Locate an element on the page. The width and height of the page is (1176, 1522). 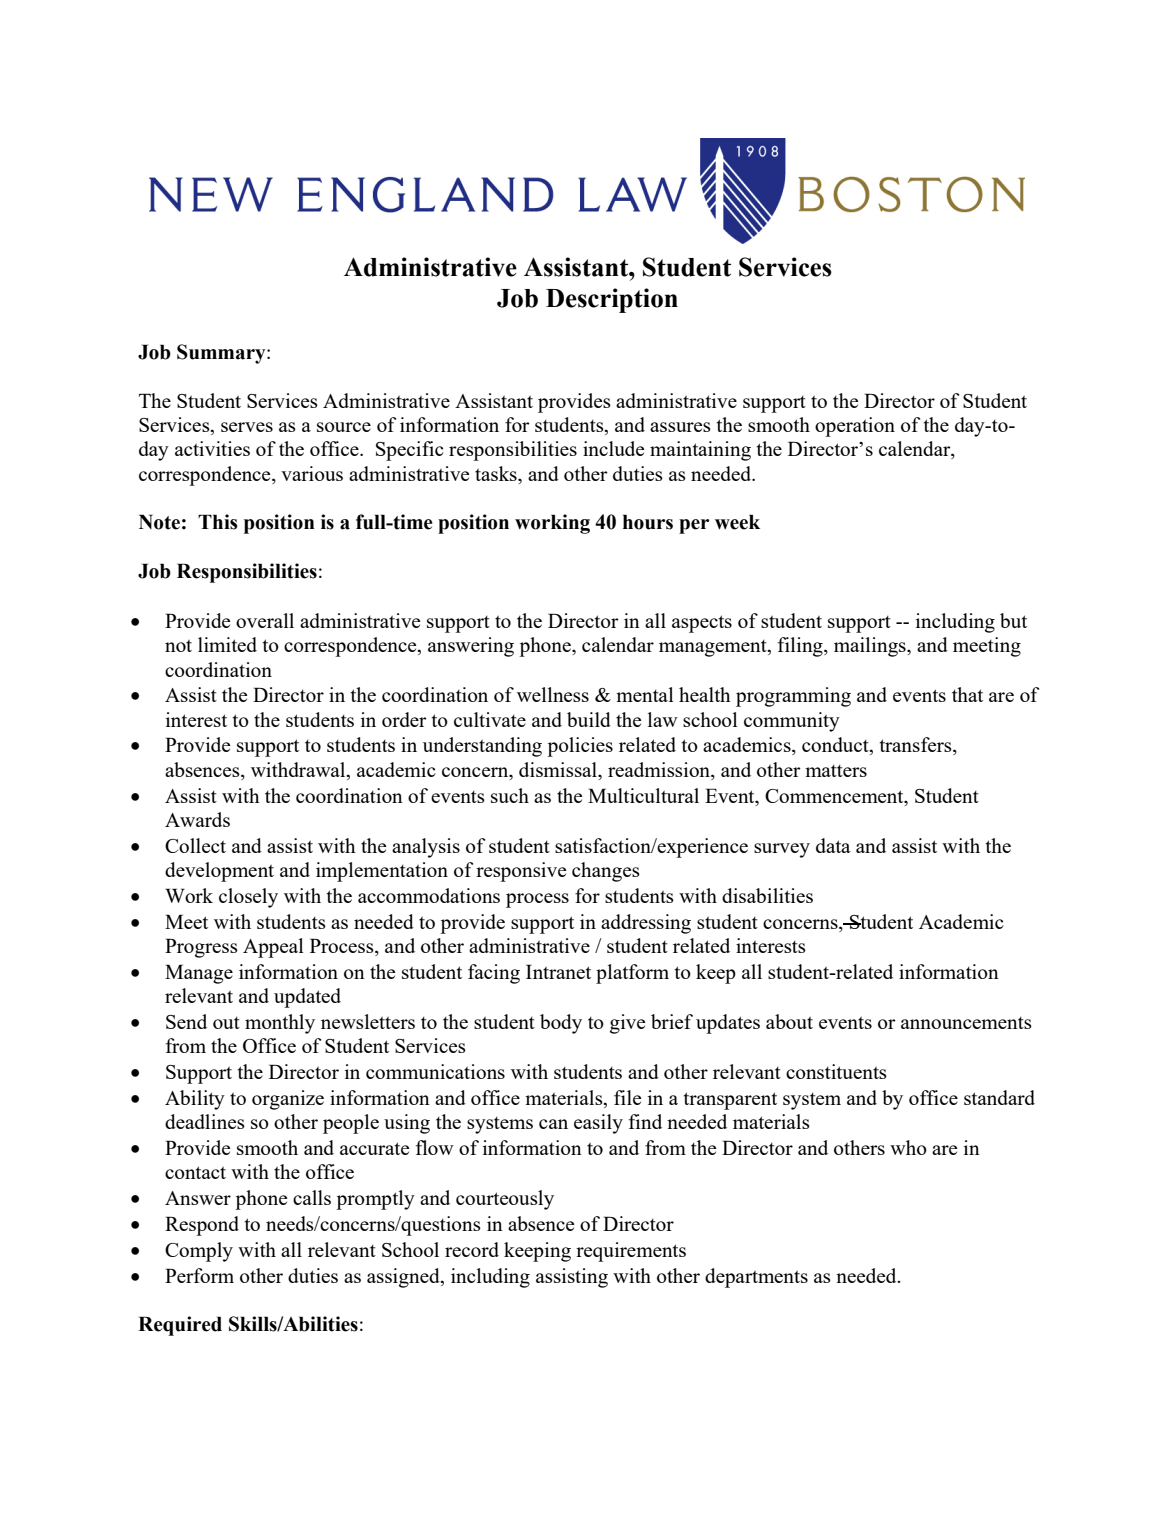
operation is located at coordinates (855, 427).
